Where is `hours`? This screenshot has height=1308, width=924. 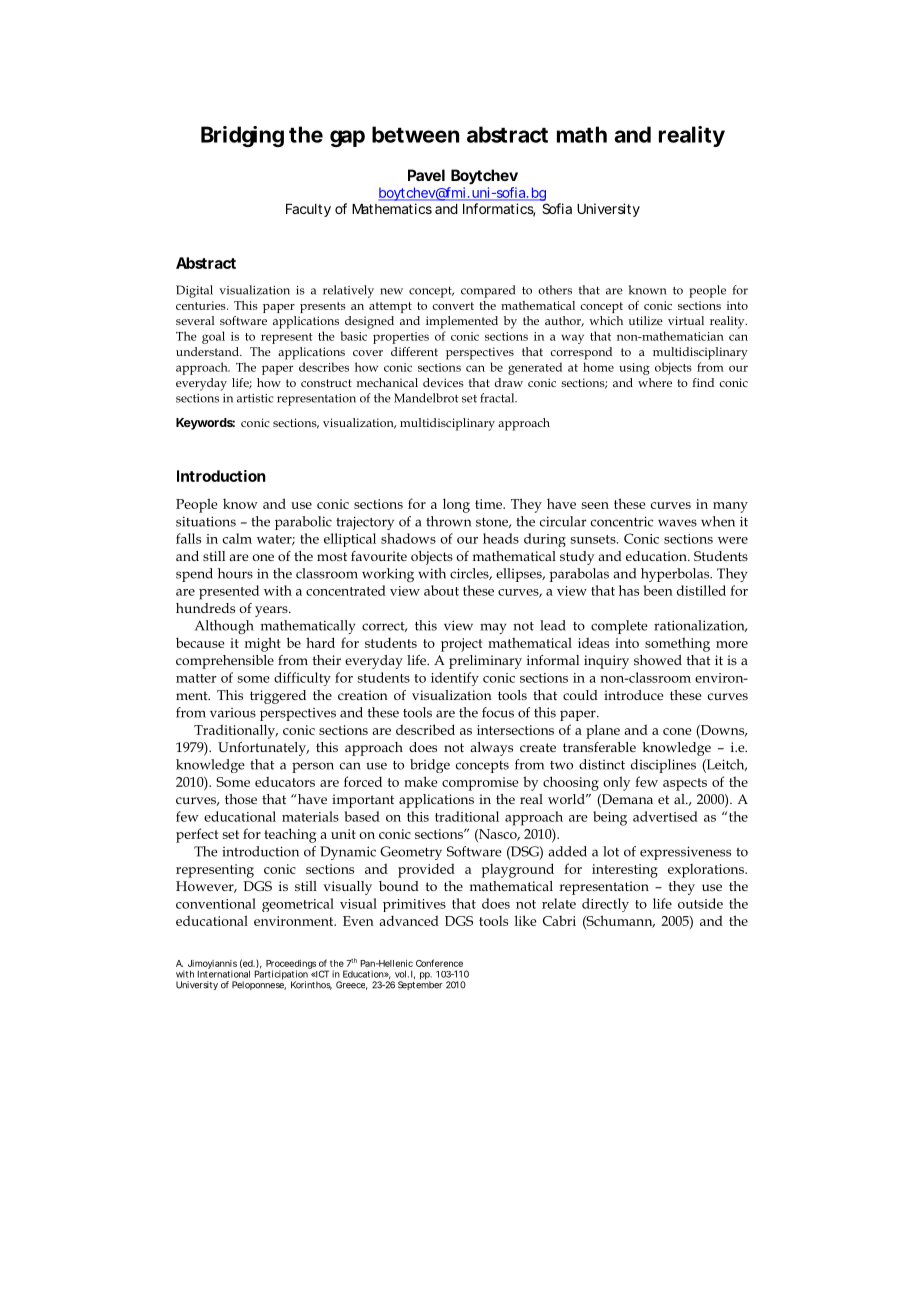 hours is located at coordinates (235, 573).
